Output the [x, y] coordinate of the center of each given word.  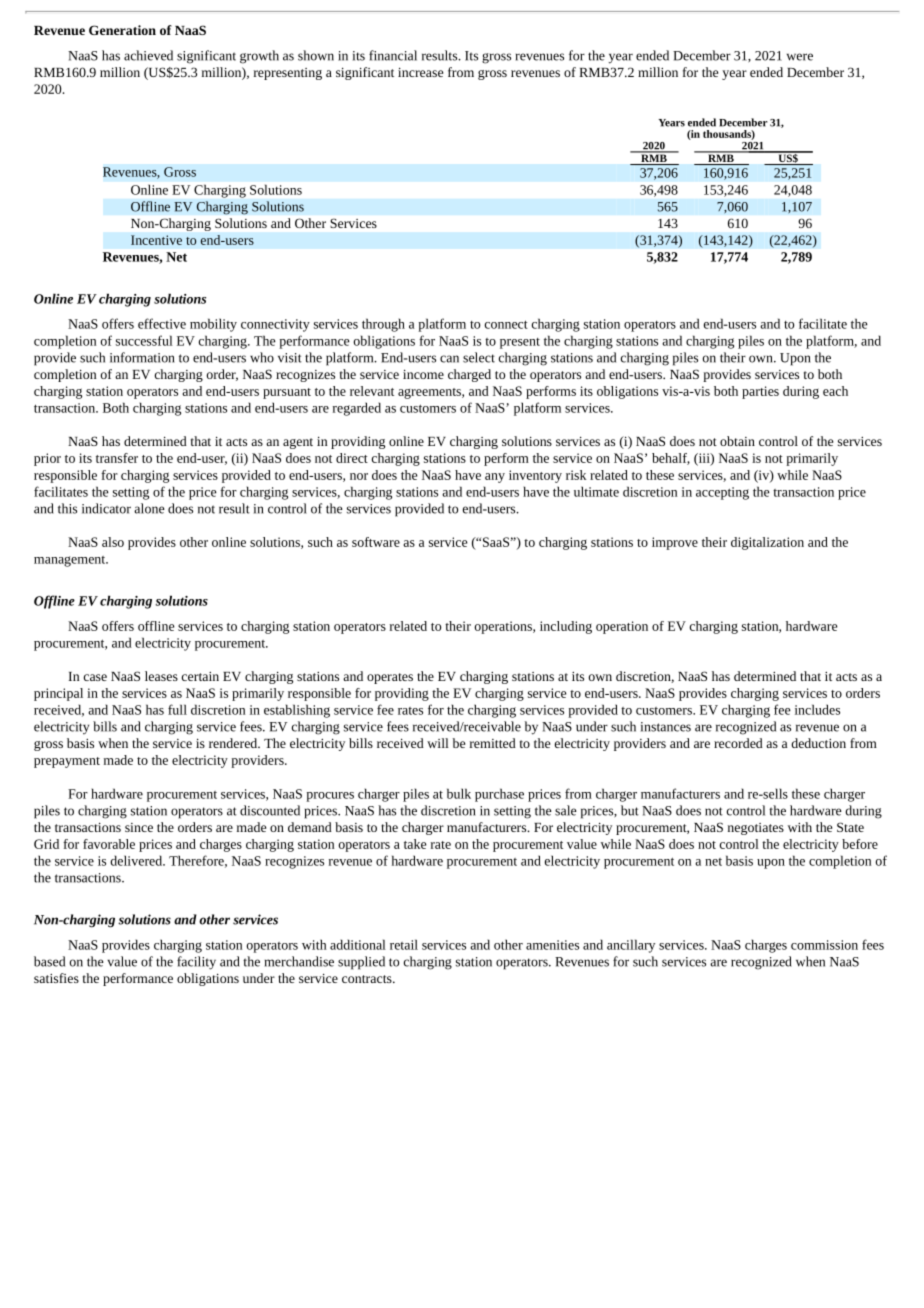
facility [196, 963]
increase [420, 72]
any [495, 478]
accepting [722, 493]
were [800, 57]
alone [149, 508]
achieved [148, 55]
